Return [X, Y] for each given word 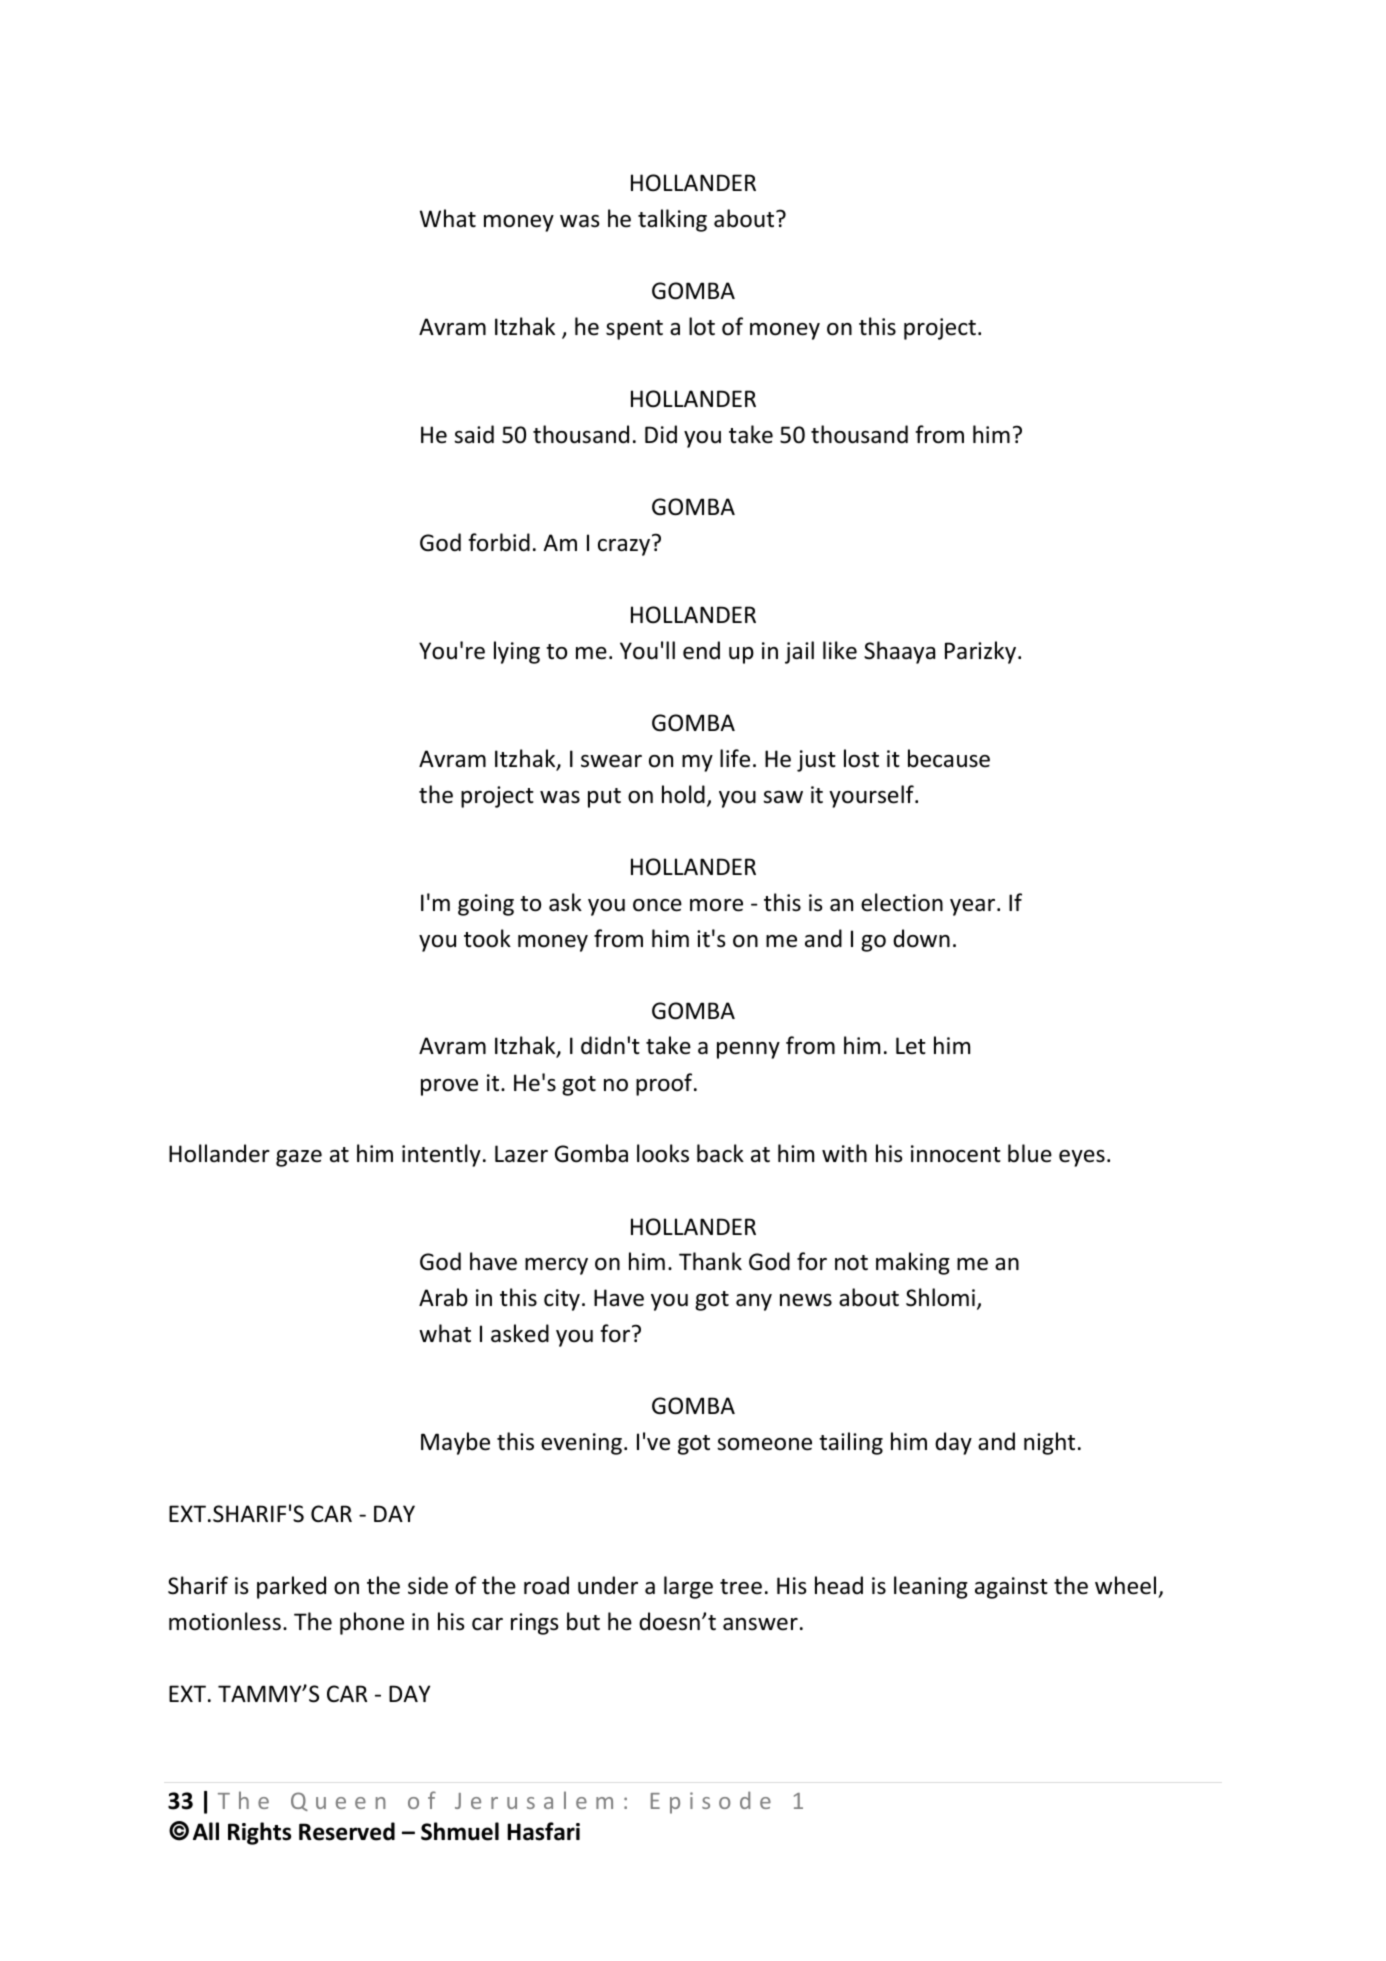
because [949, 758]
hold [683, 794]
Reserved [347, 1831]
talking [672, 220]
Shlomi [940, 1297]
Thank [710, 1261]
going [486, 905]
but [583, 1621]
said [474, 434]
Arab [443, 1297]
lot [702, 326]
